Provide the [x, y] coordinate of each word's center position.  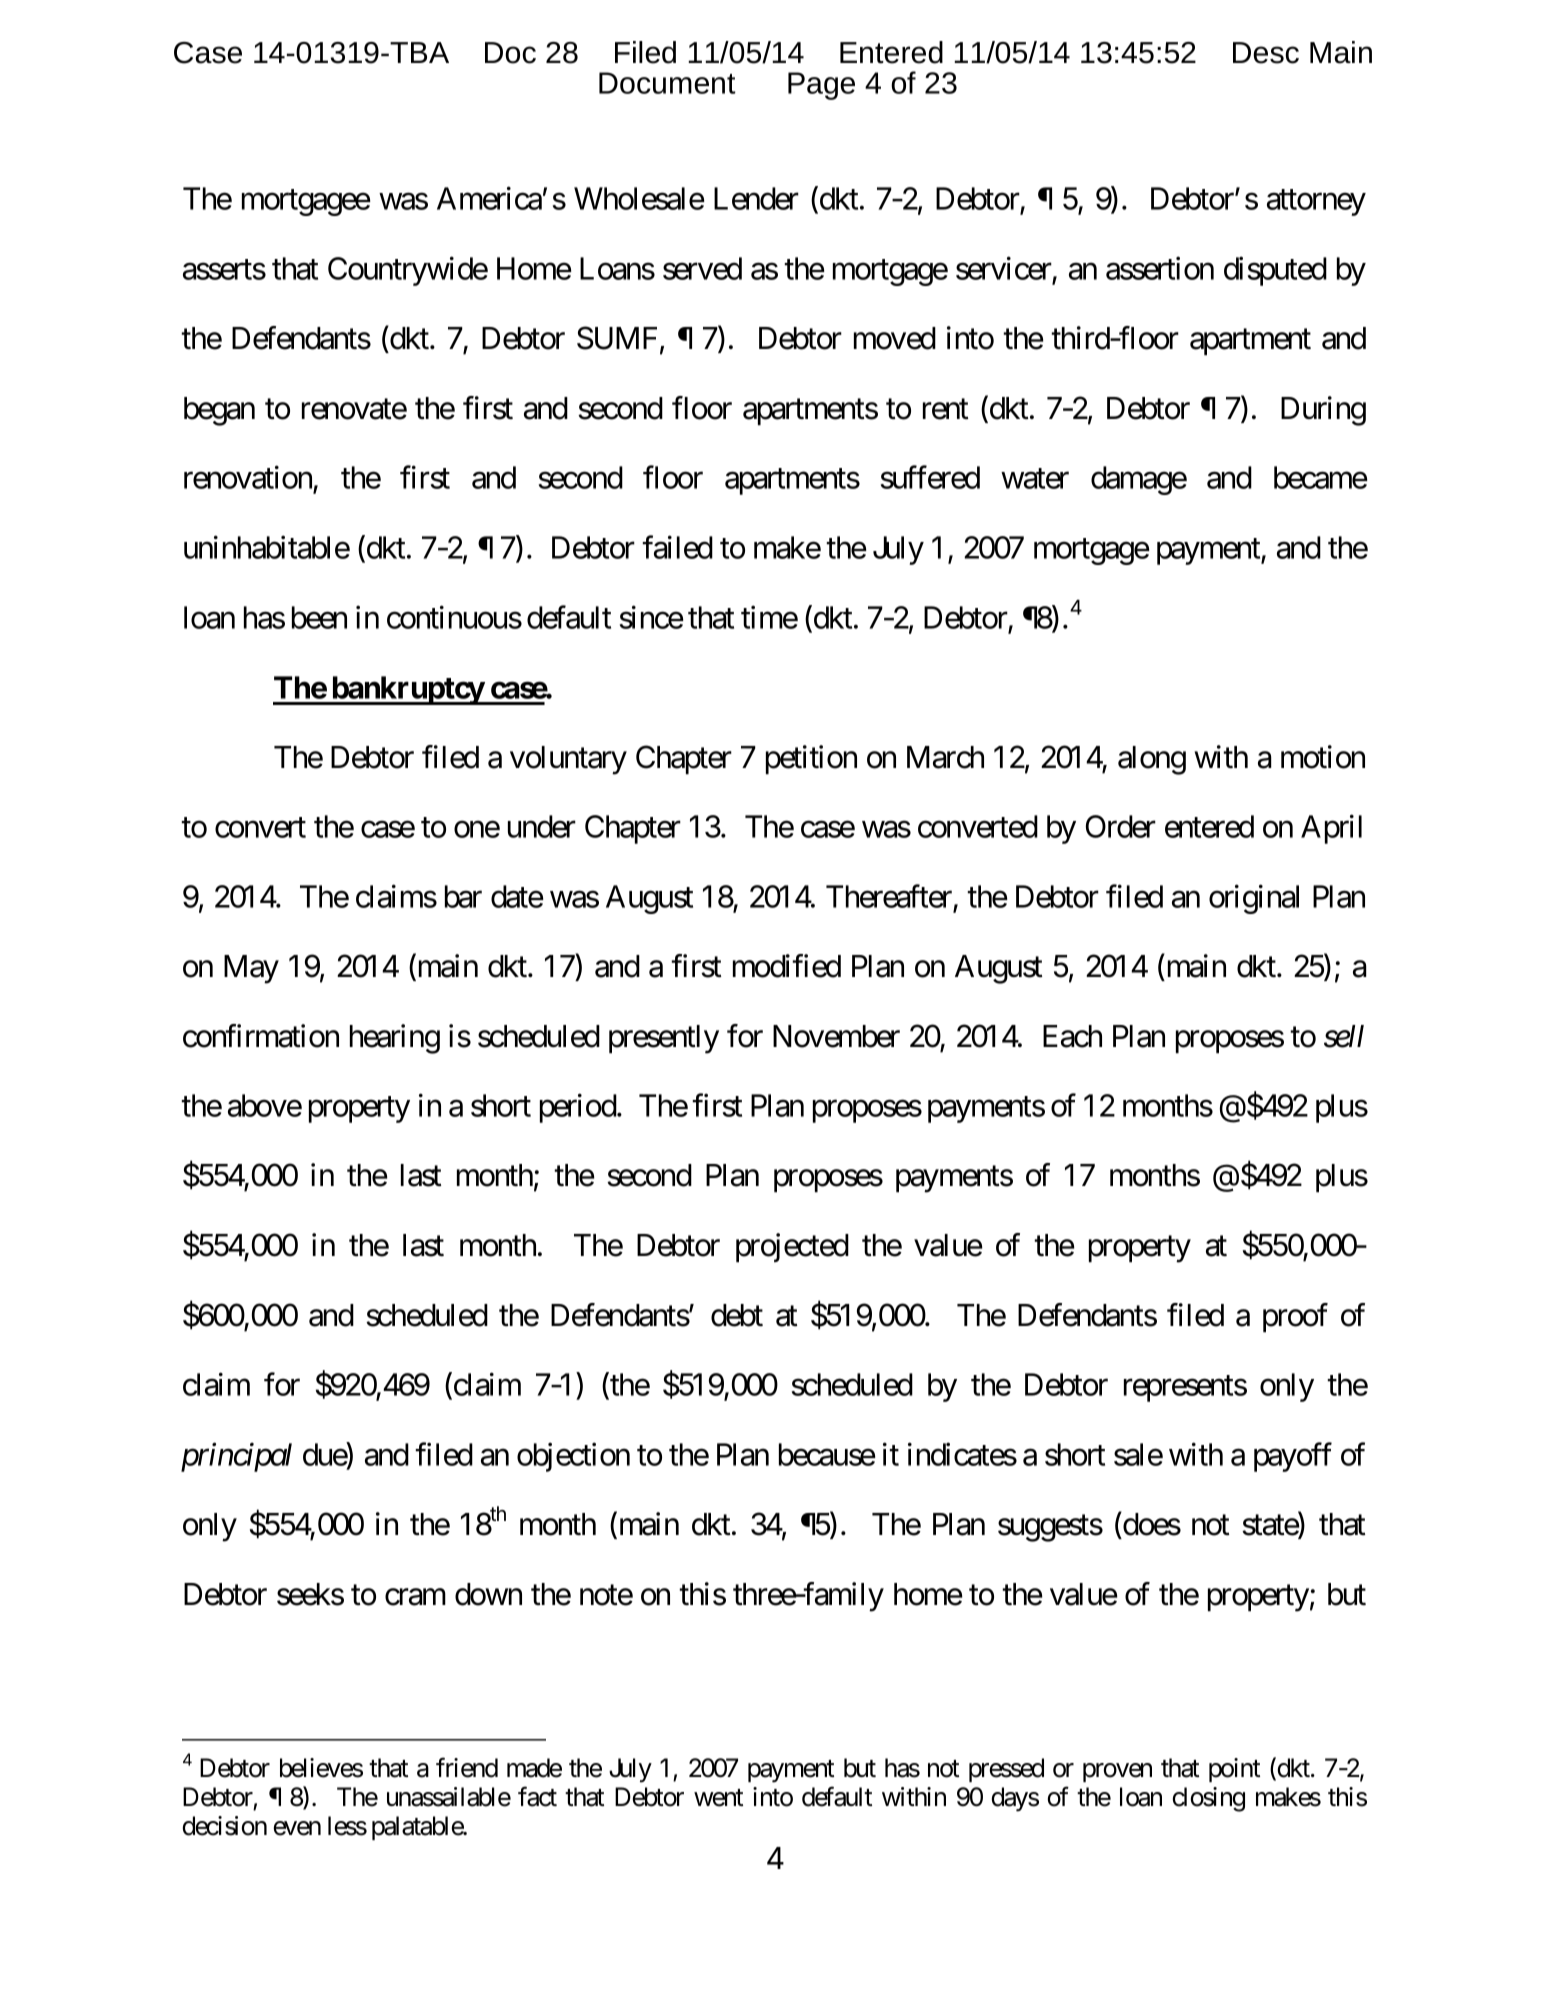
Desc [1266, 53]
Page [821, 86]
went [718, 1798]
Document [667, 83]
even [297, 1828]
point [1234, 1770]
